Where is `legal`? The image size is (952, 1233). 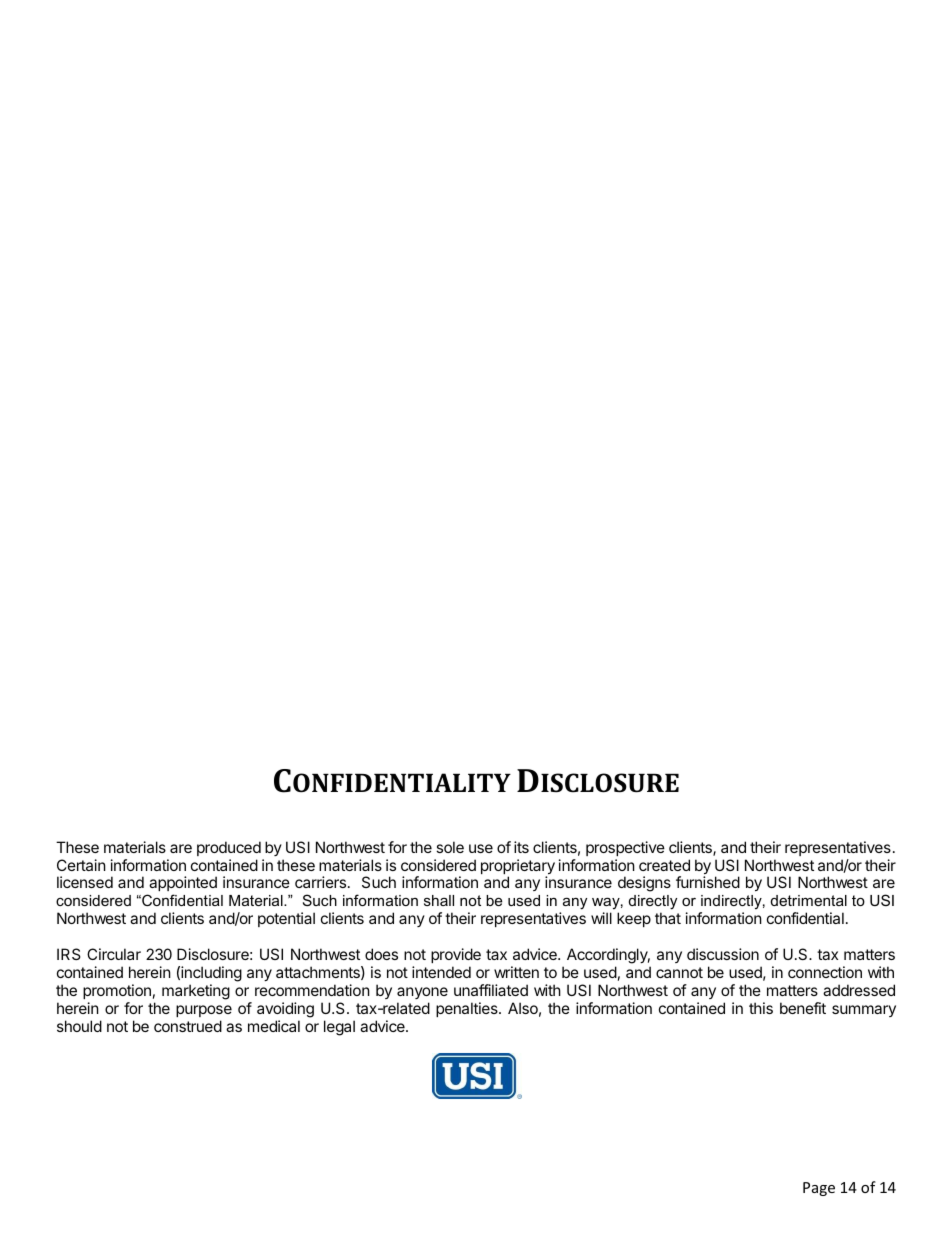 legal is located at coordinates (339, 1028).
